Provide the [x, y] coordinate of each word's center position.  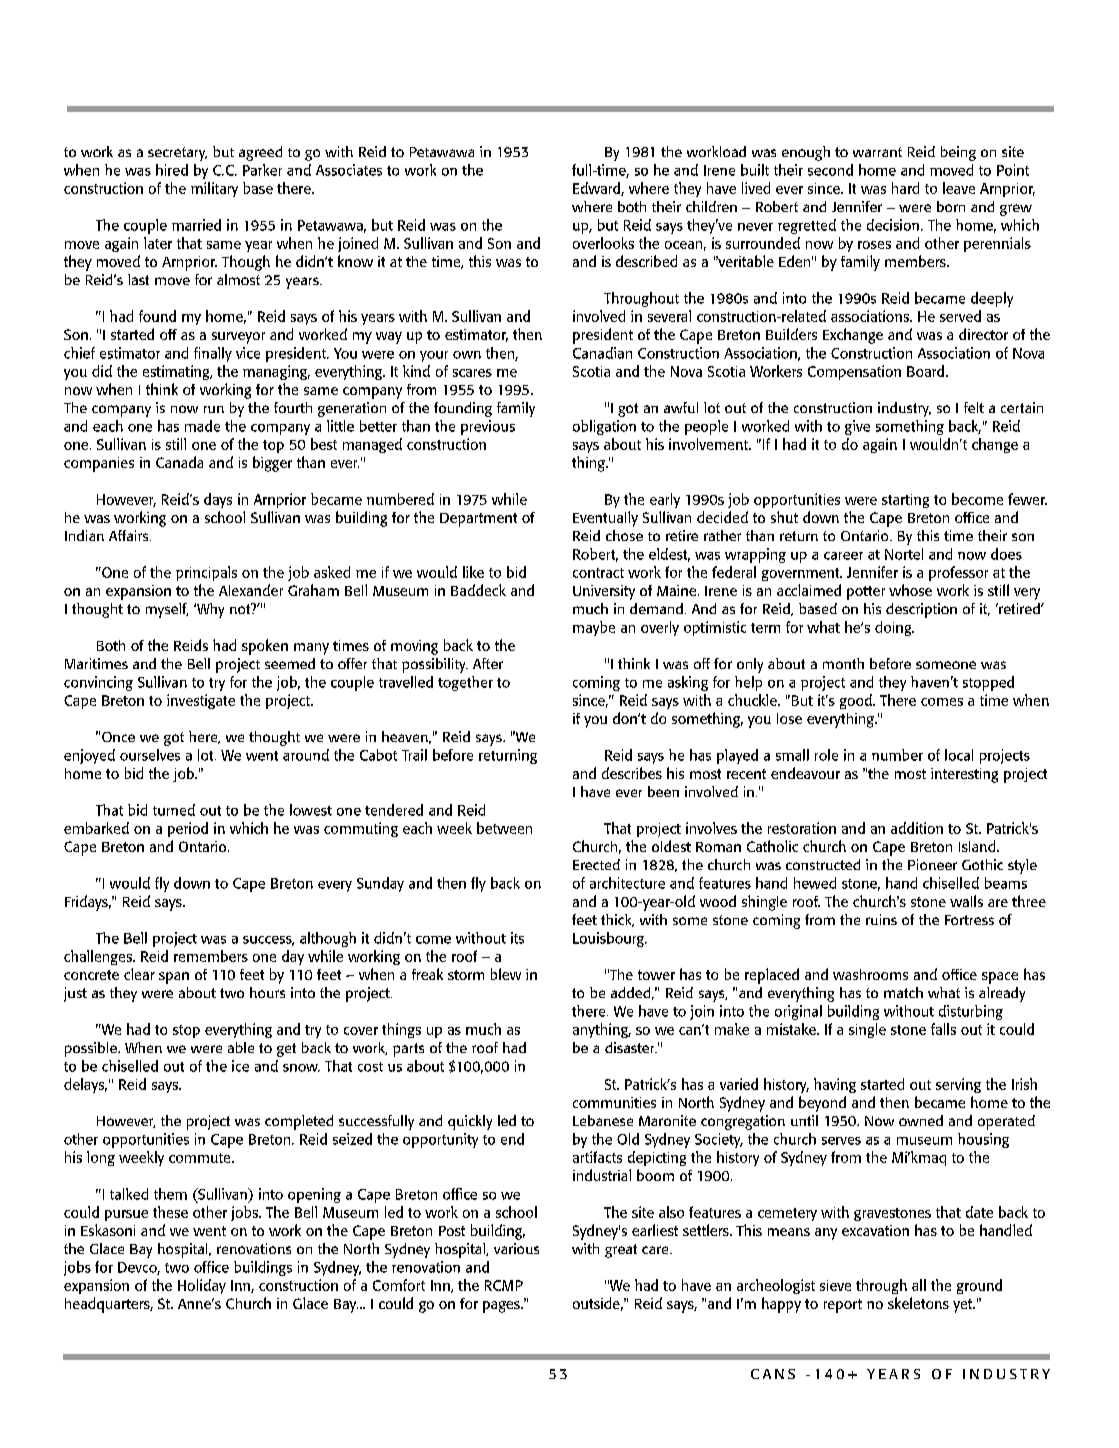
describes [632, 773]
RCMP [504, 1285]
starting [905, 501]
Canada [179, 462]
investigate [201, 701]
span [174, 978]
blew [506, 974]
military [214, 189]
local [959, 755]
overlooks [603, 243]
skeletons [918, 1303]
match [903, 992]
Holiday [202, 1286]
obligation [604, 427]
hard [905, 188]
